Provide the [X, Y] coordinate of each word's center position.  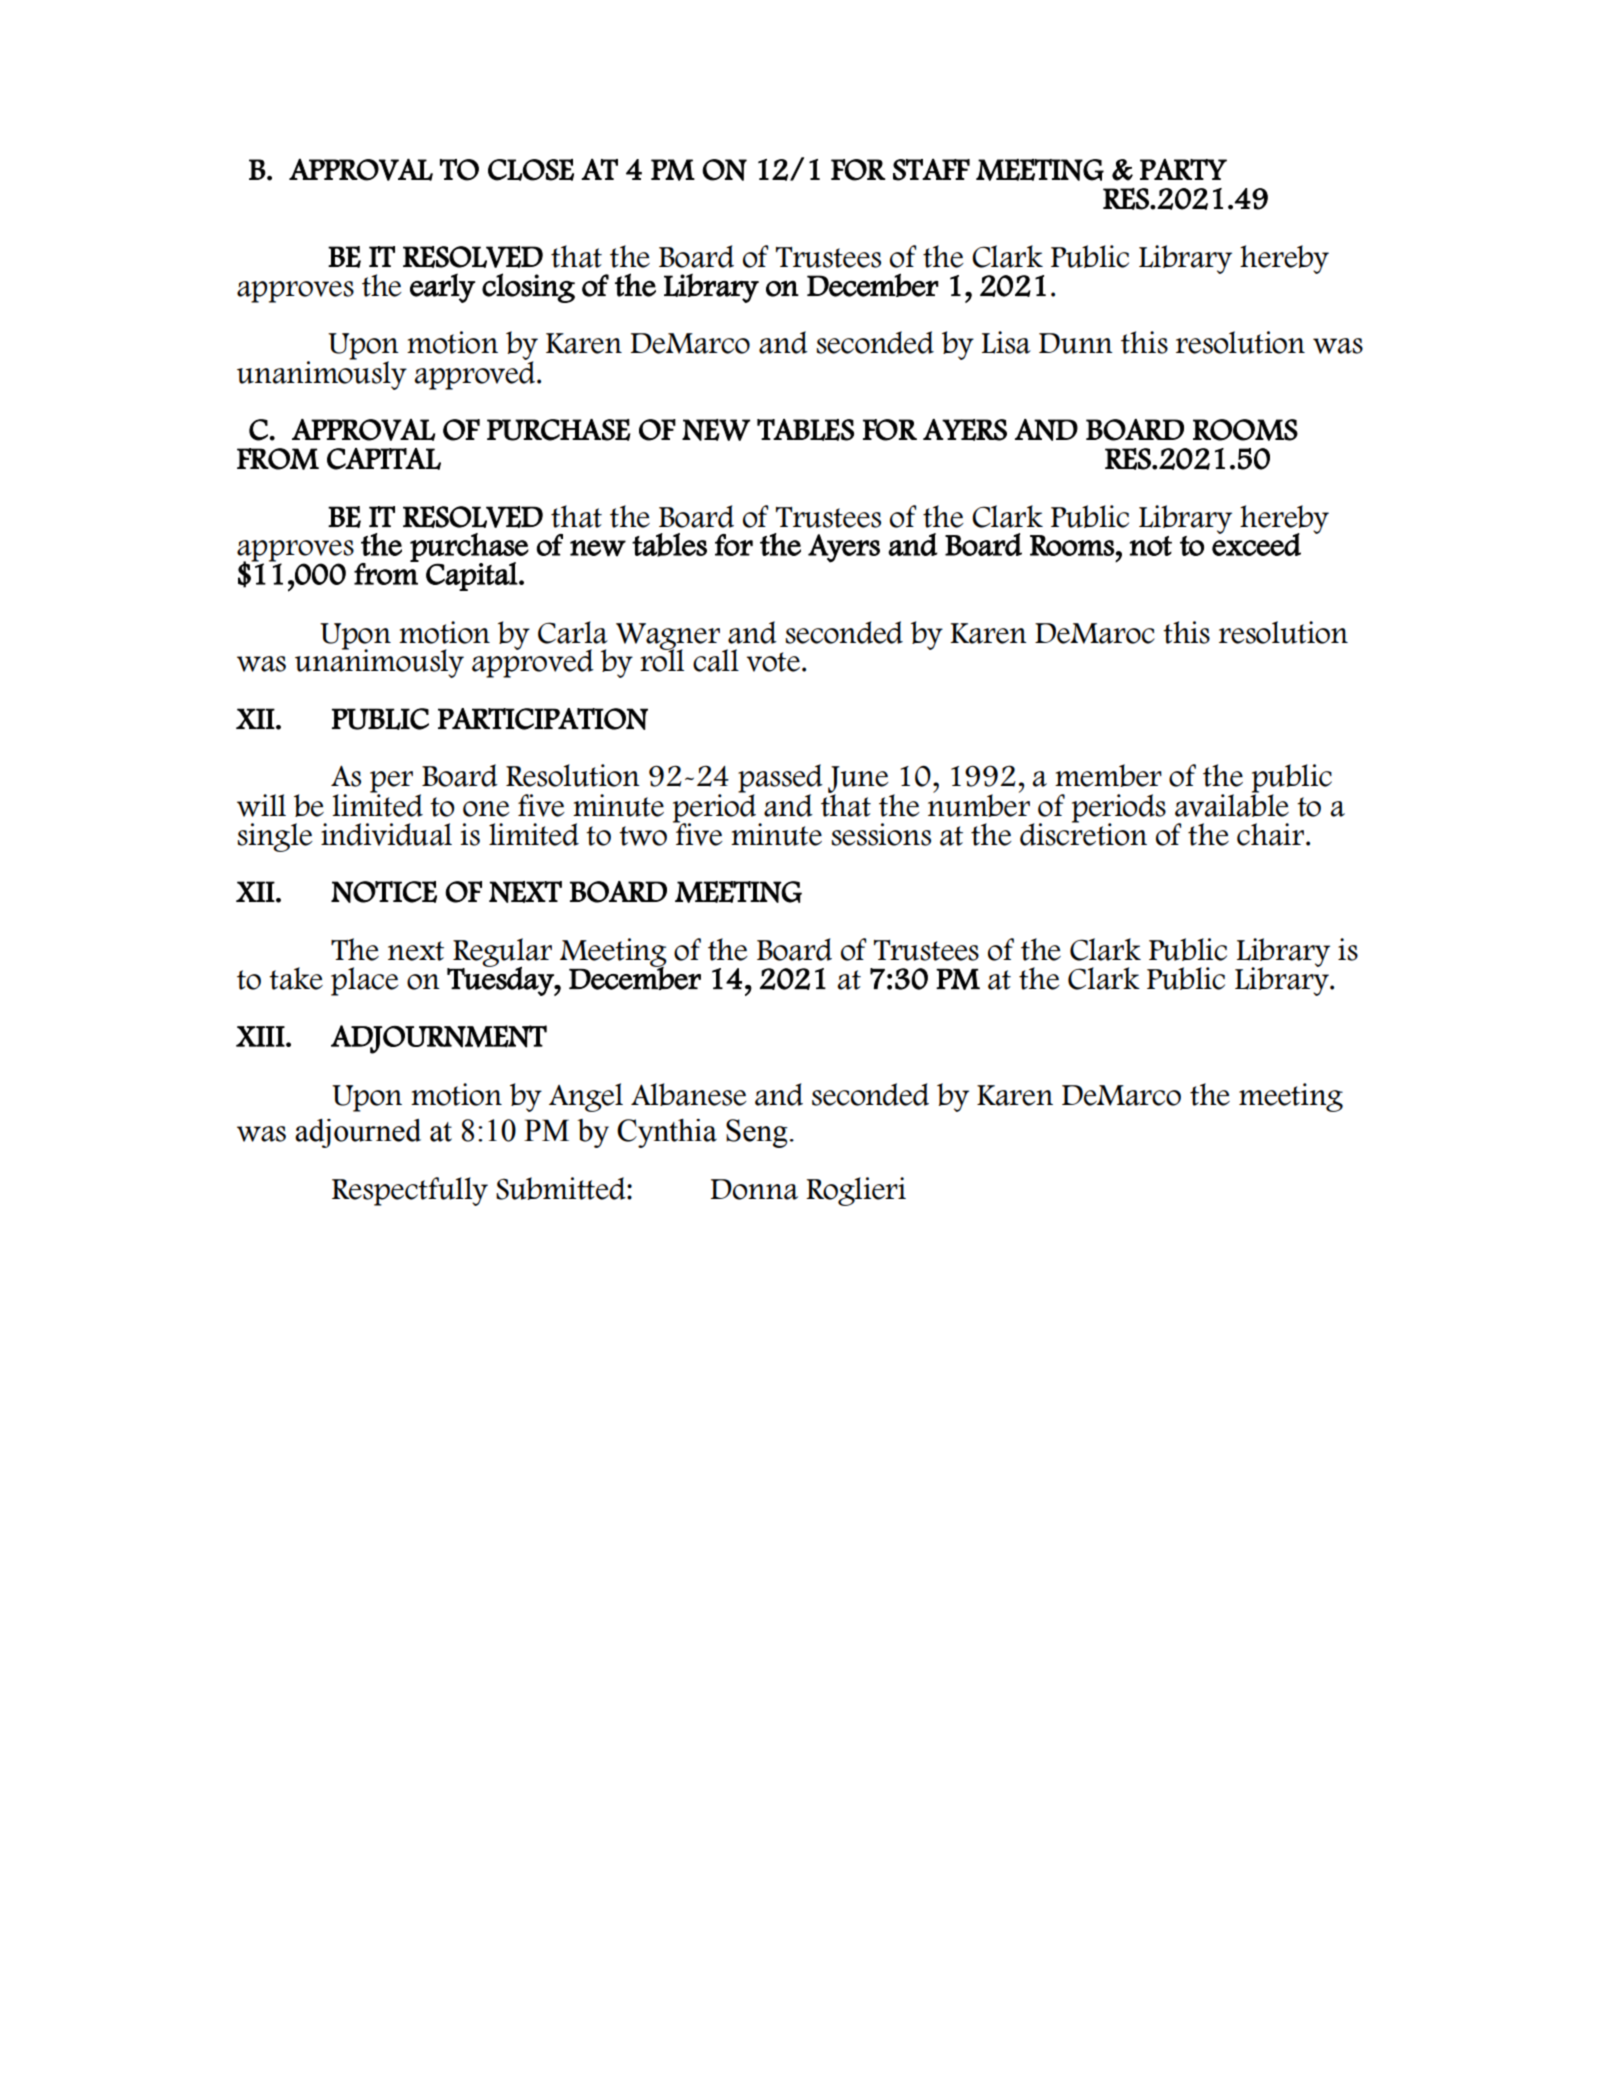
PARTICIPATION [543, 719]
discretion [1083, 833]
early [442, 288]
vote [773, 662]
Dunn [1076, 343]
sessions [881, 834]
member [1108, 775]
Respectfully [410, 1191]
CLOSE [531, 170]
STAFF [931, 170]
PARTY [1183, 169]
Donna [754, 1189]
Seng [757, 1133]
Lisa [1006, 342]
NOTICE [384, 892]
